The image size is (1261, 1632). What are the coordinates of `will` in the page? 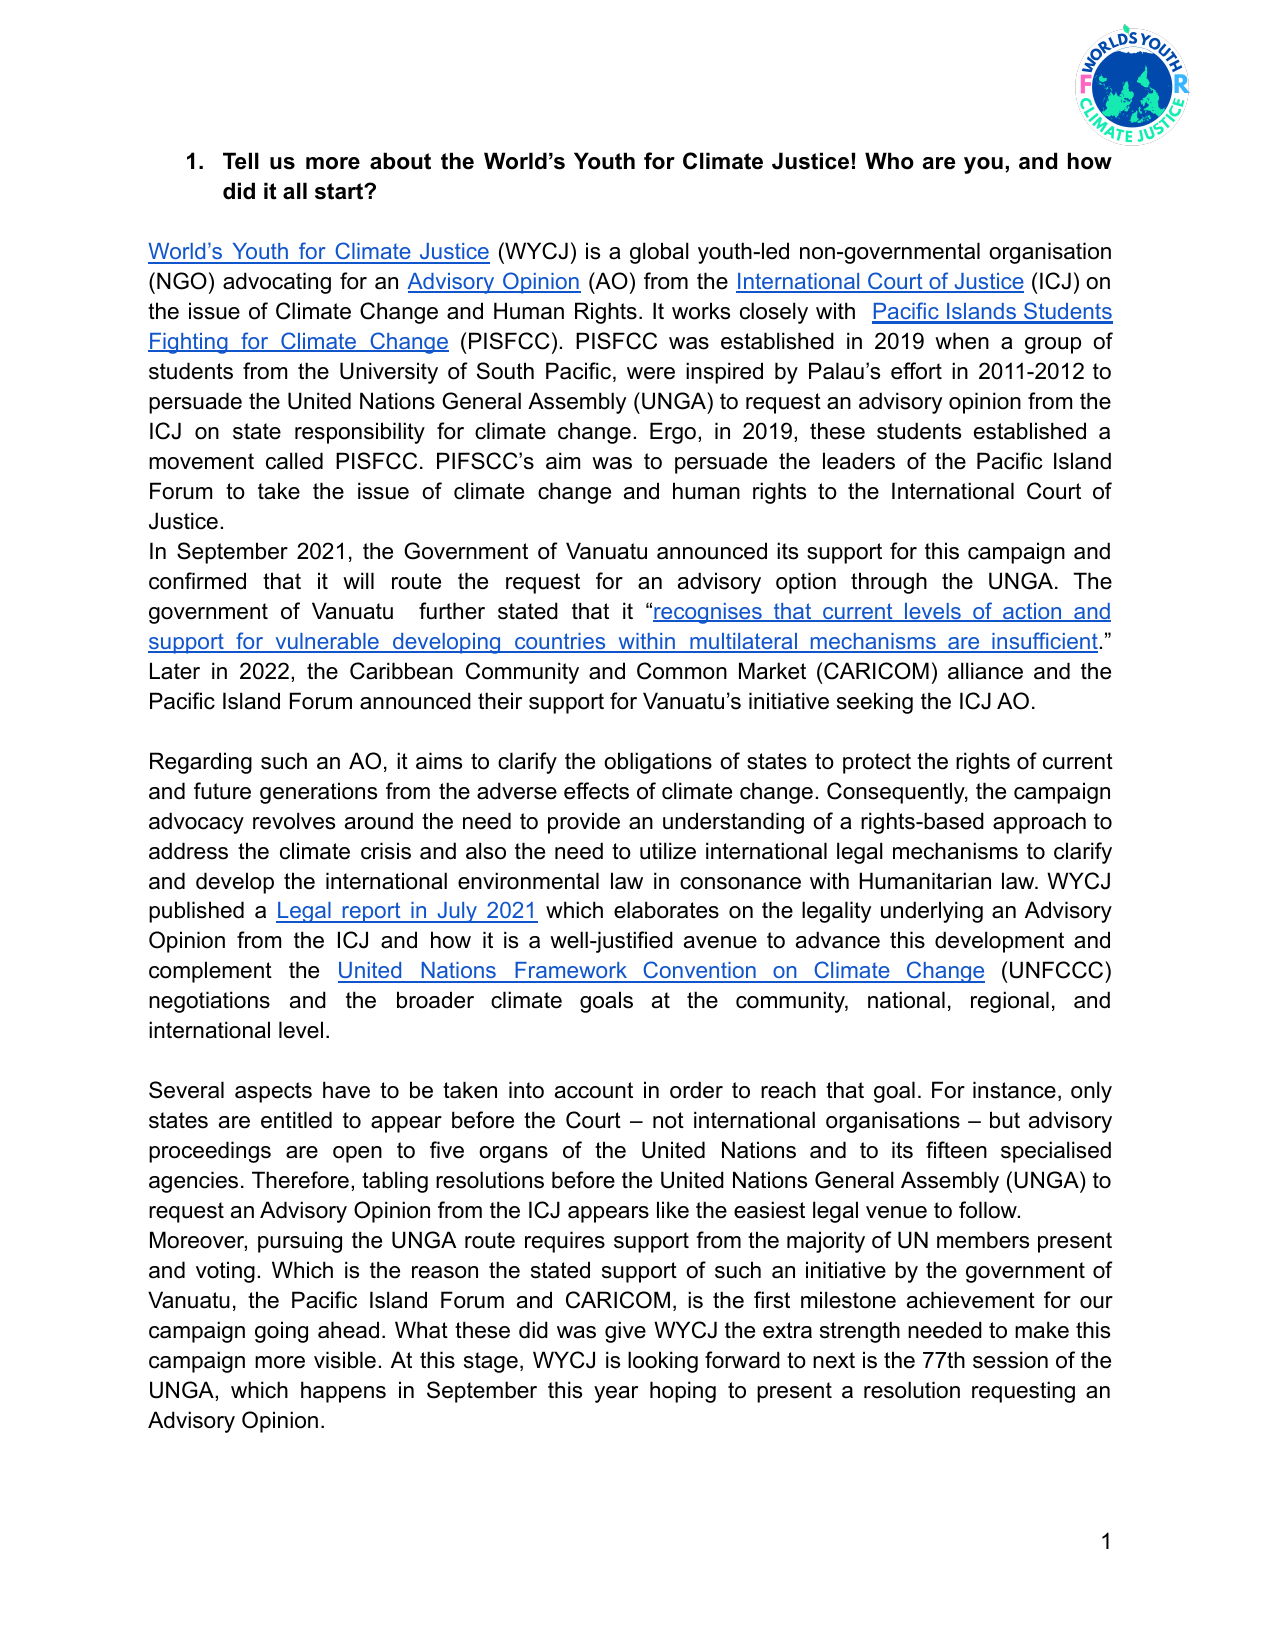 It's located at (358, 580).
